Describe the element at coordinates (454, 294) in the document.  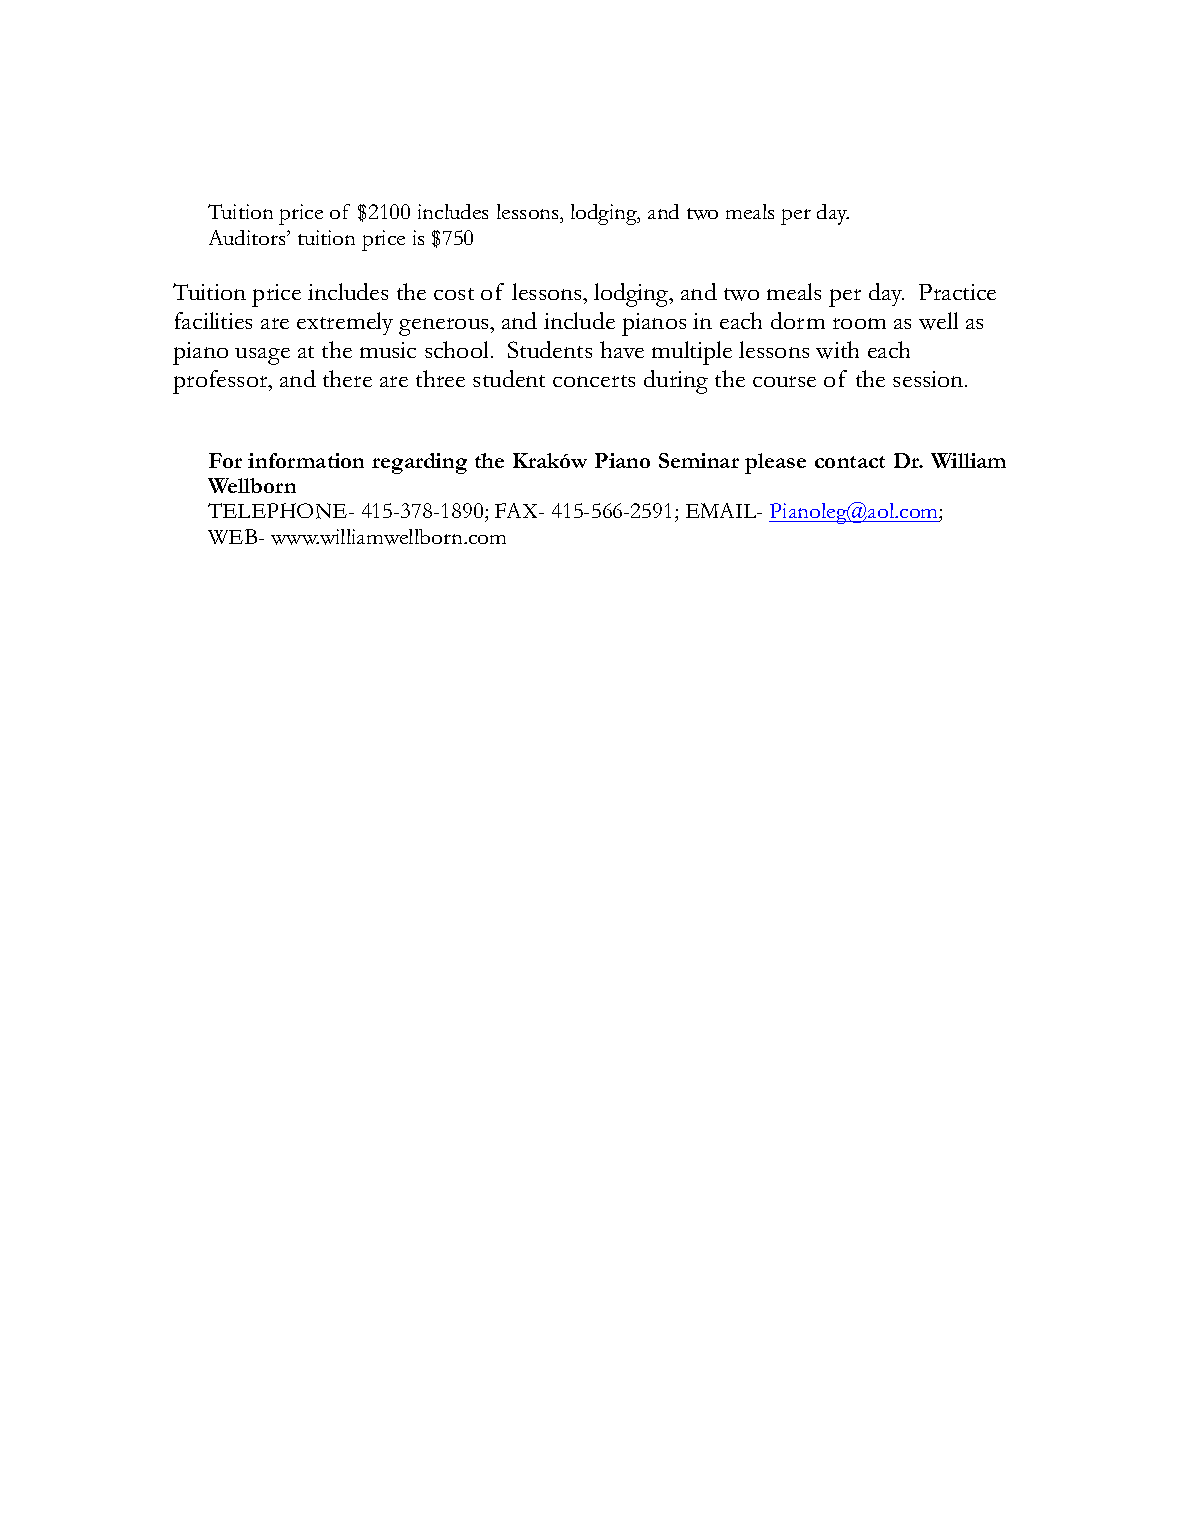
I see `cost` at that location.
